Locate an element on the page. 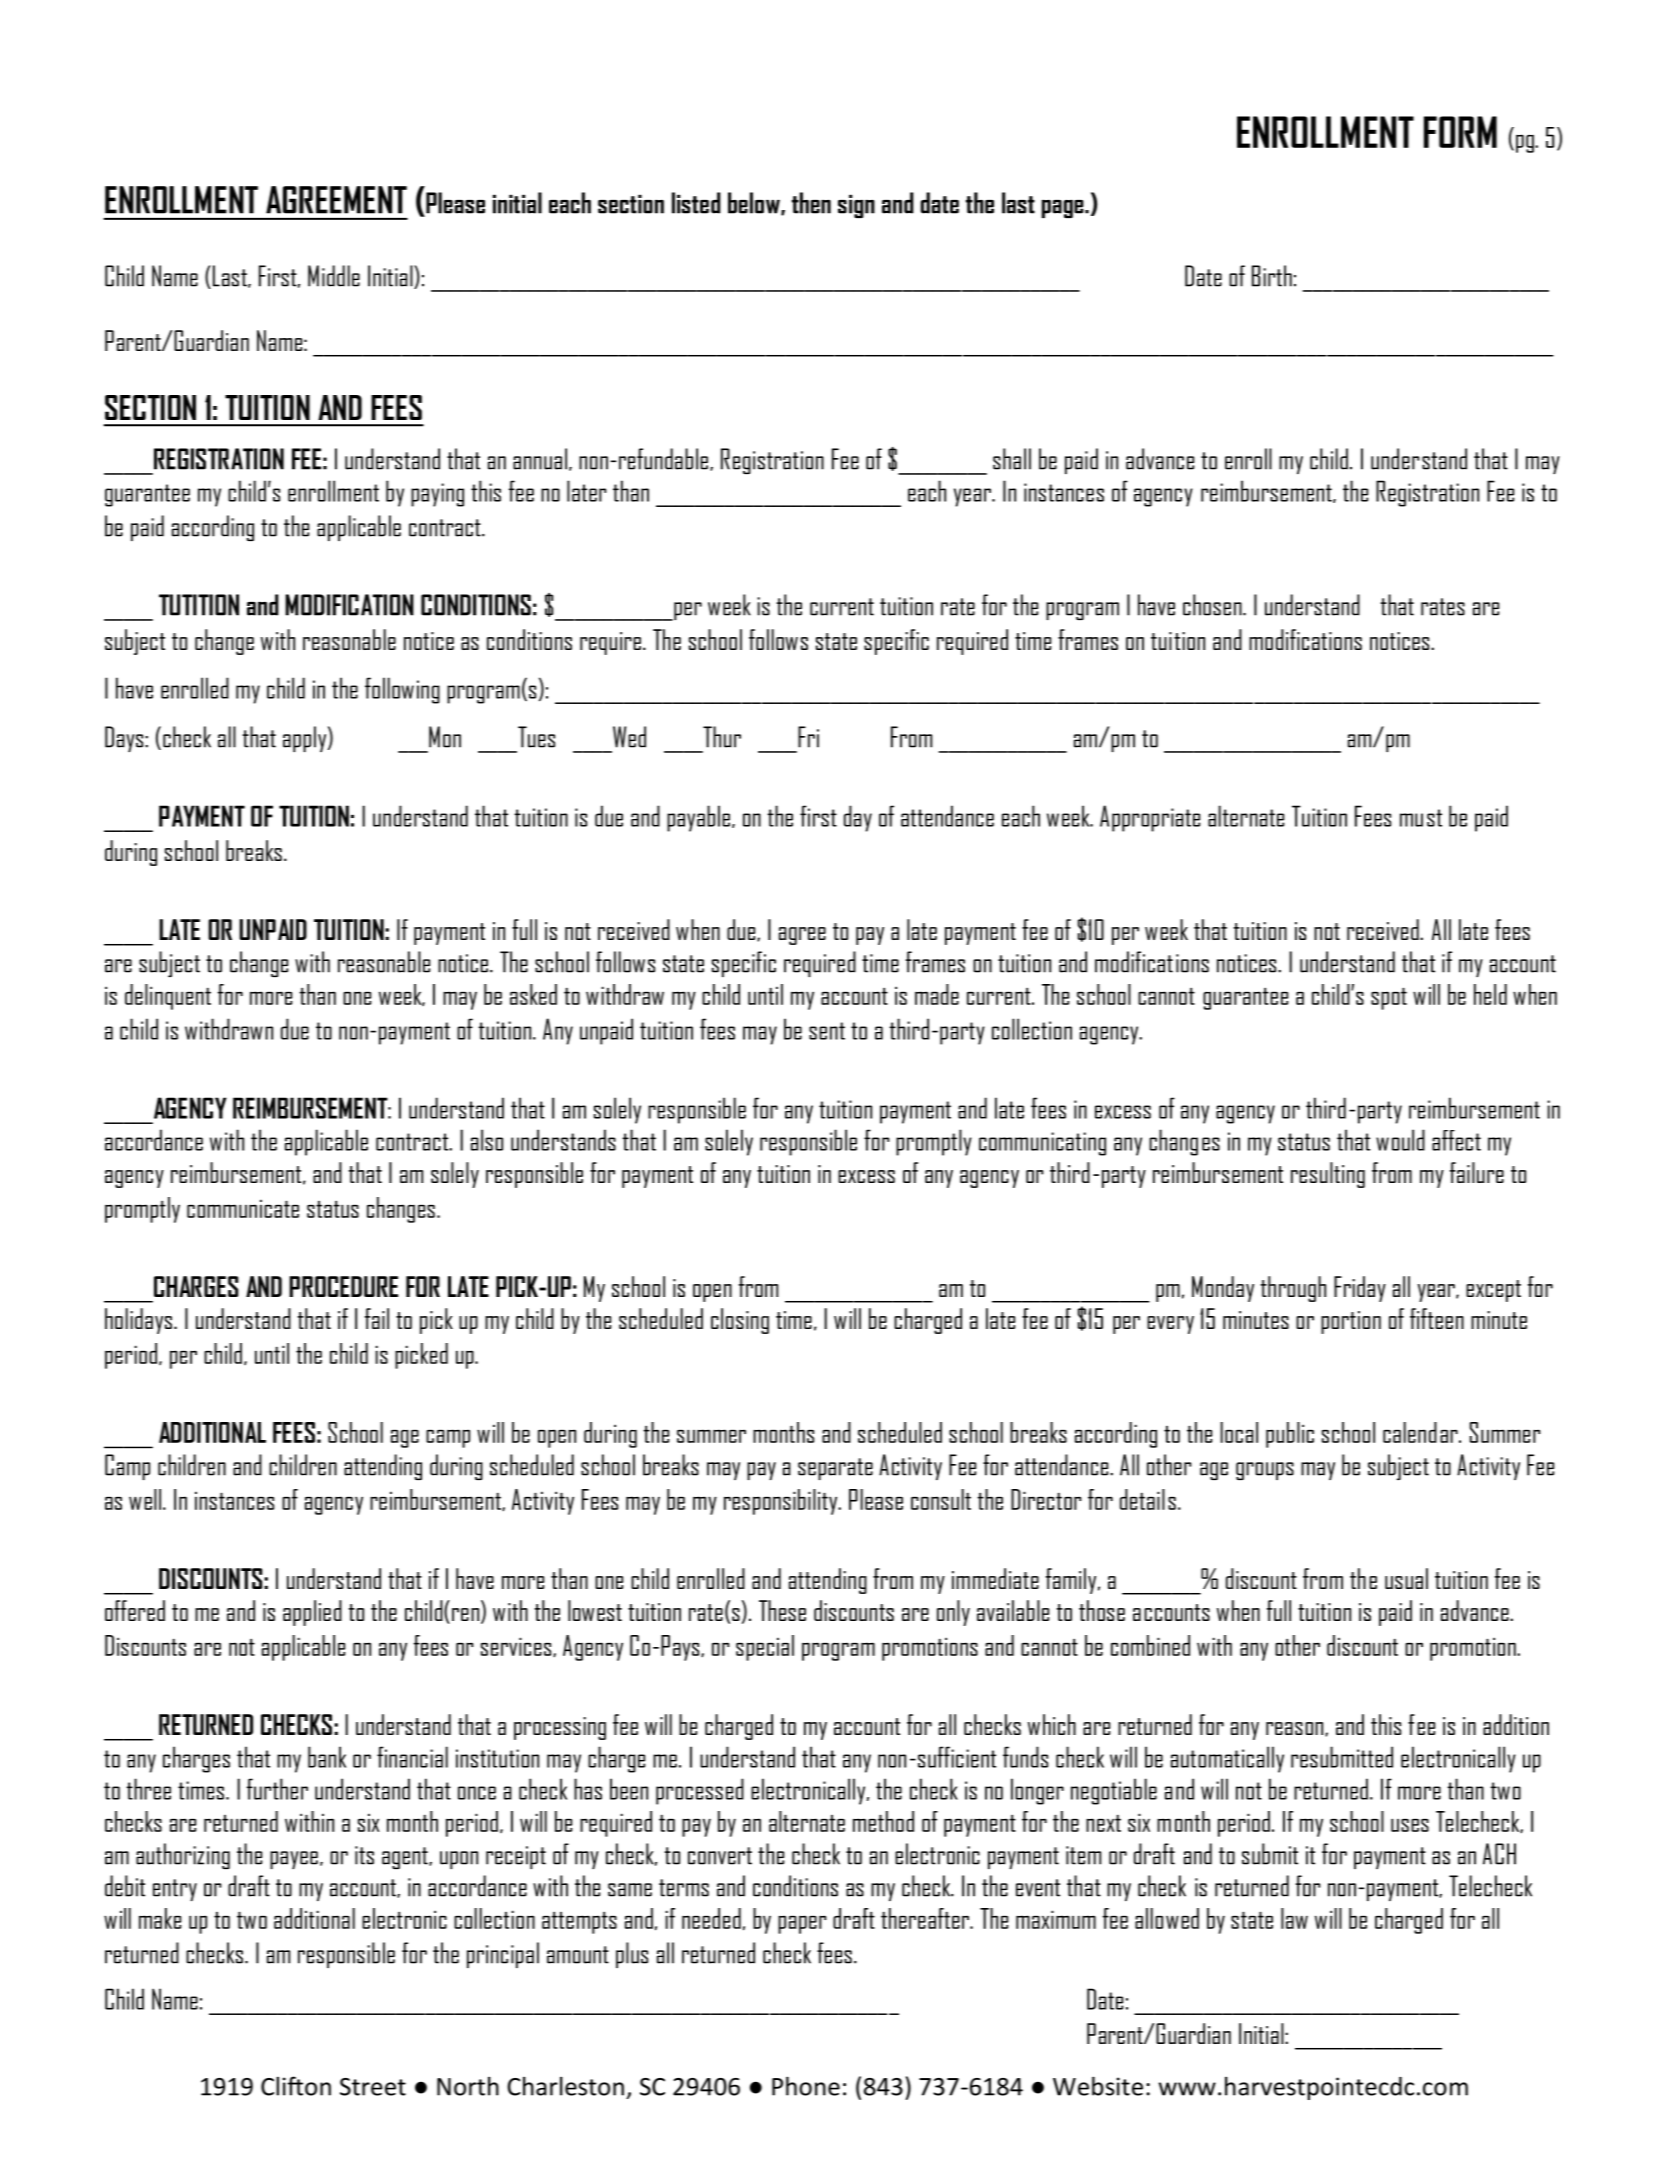  Phone is located at coordinates (806, 2086).
